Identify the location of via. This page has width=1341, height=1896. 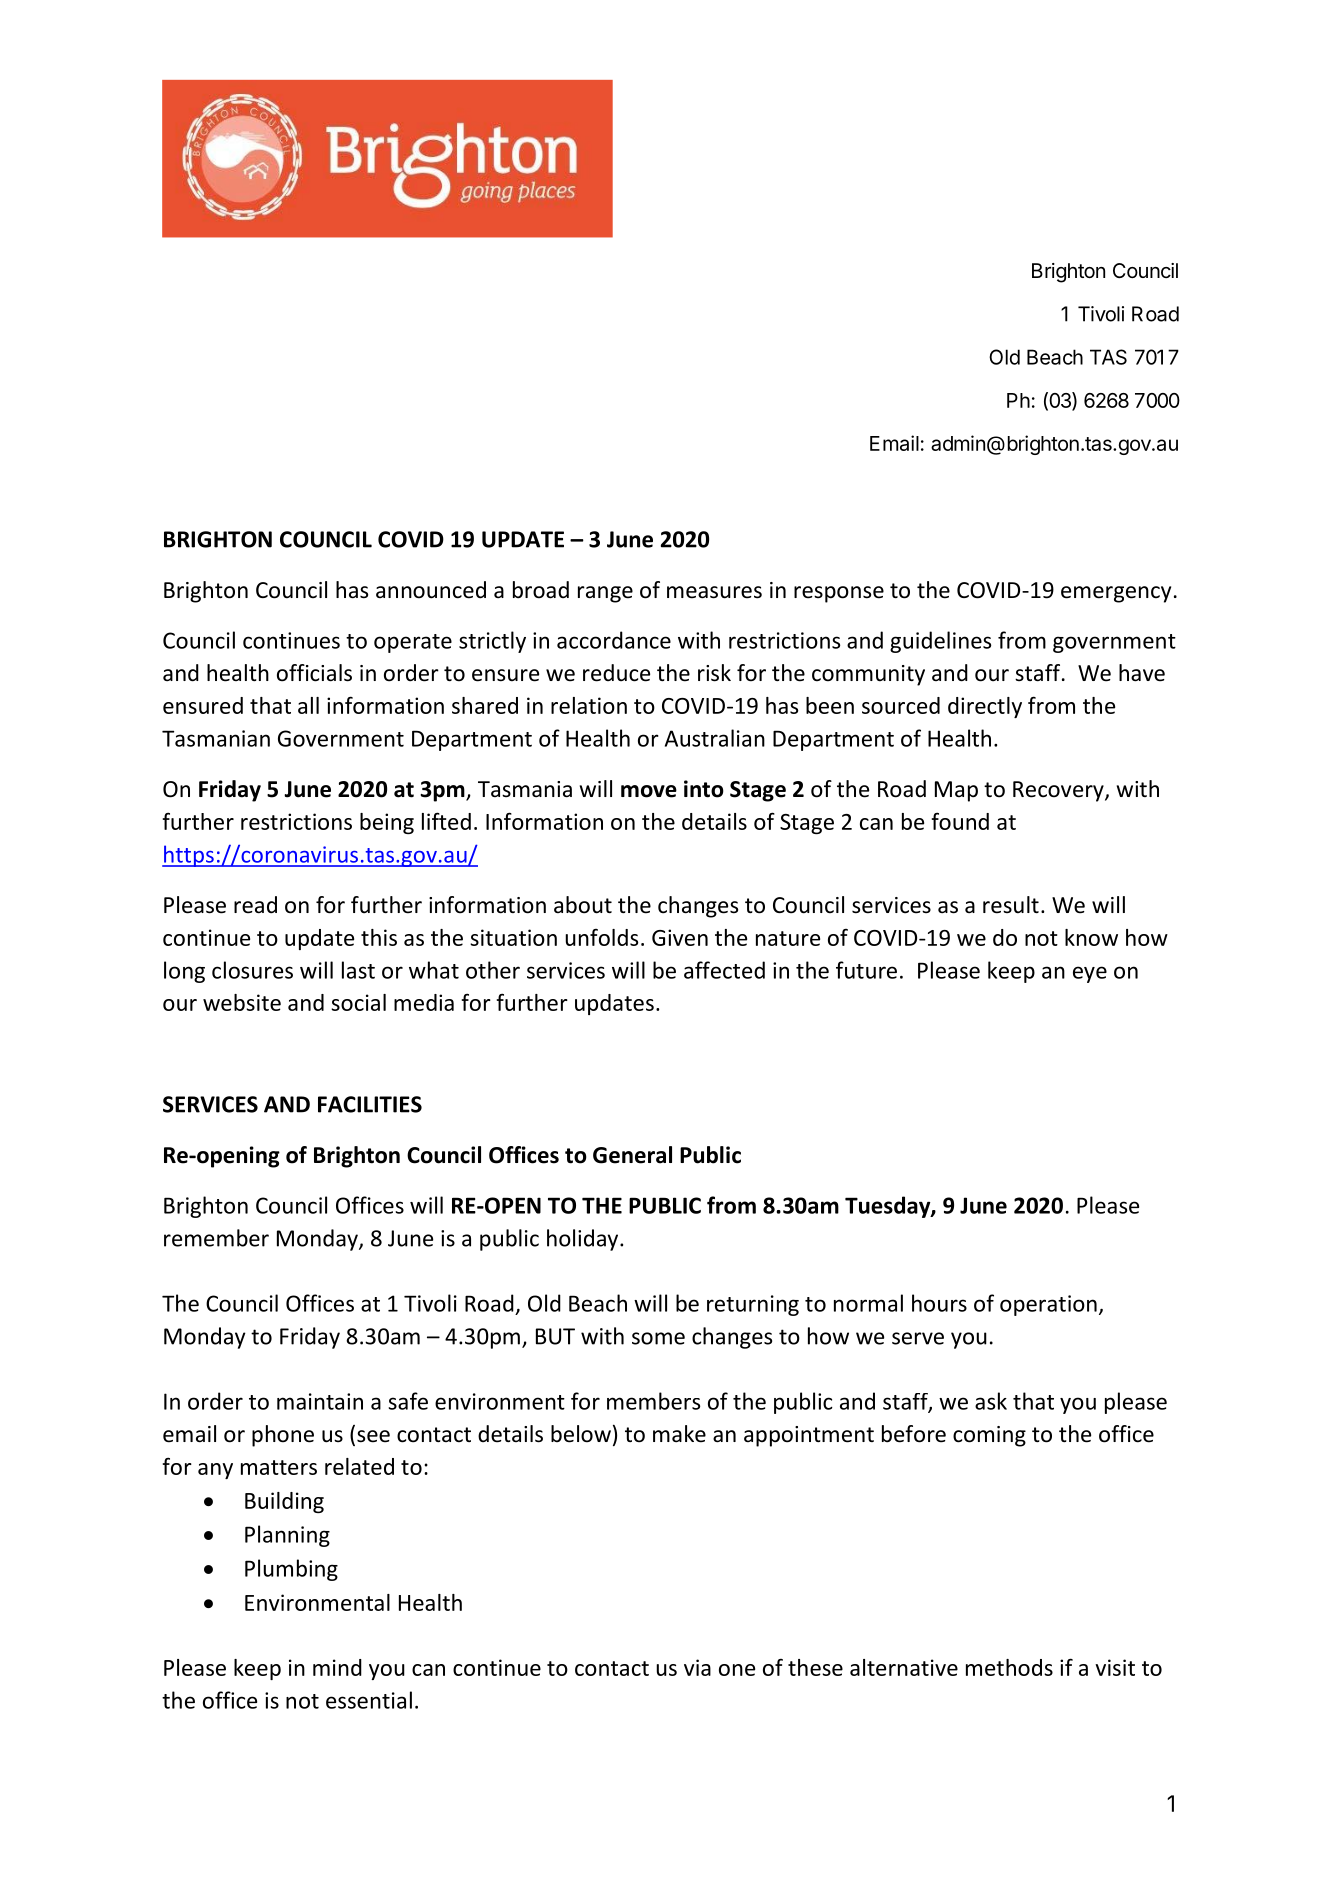
(697, 1667).
